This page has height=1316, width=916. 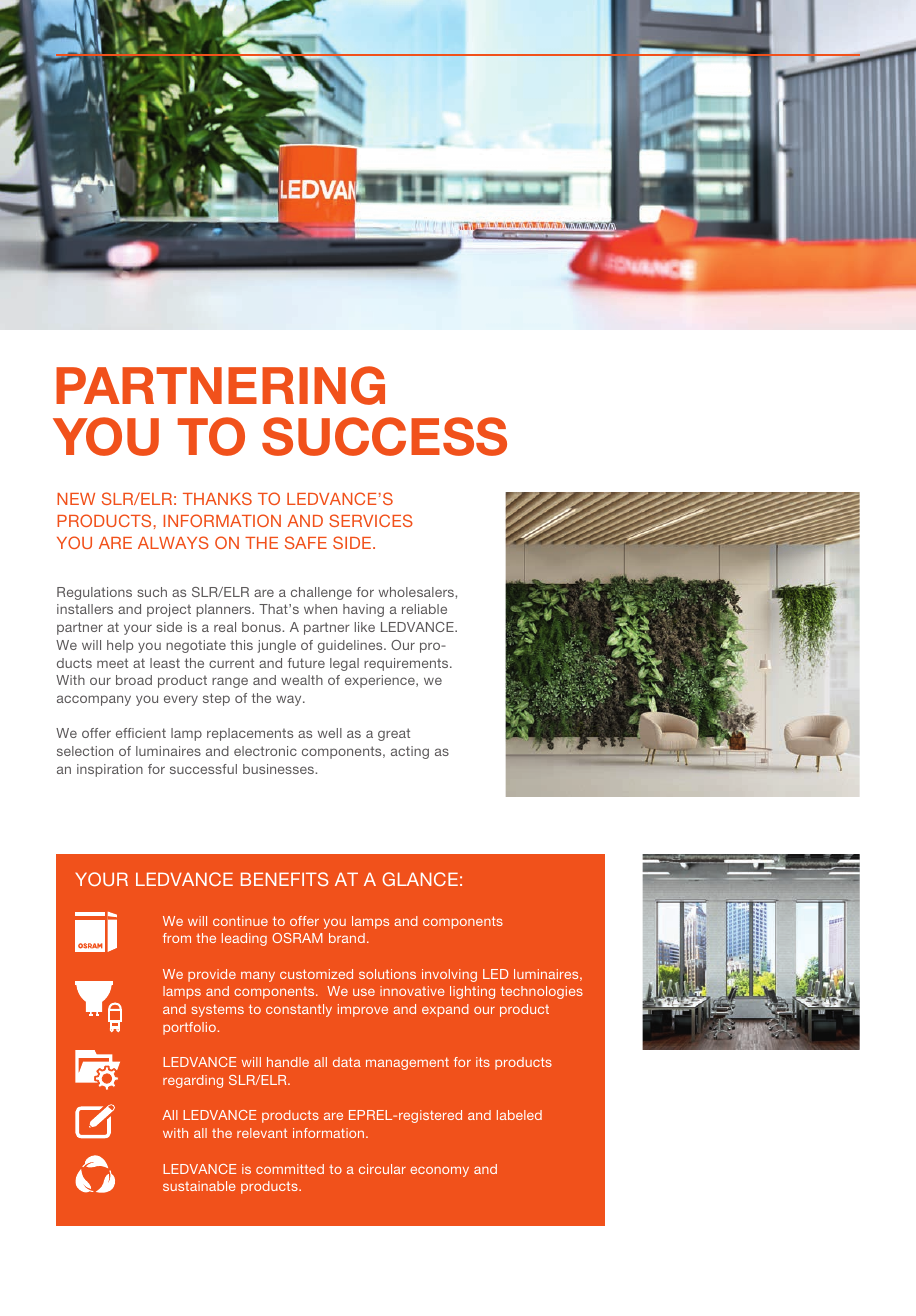 What do you see at coordinates (371, 520) in the page?
I see `SERVICES` at bounding box center [371, 520].
